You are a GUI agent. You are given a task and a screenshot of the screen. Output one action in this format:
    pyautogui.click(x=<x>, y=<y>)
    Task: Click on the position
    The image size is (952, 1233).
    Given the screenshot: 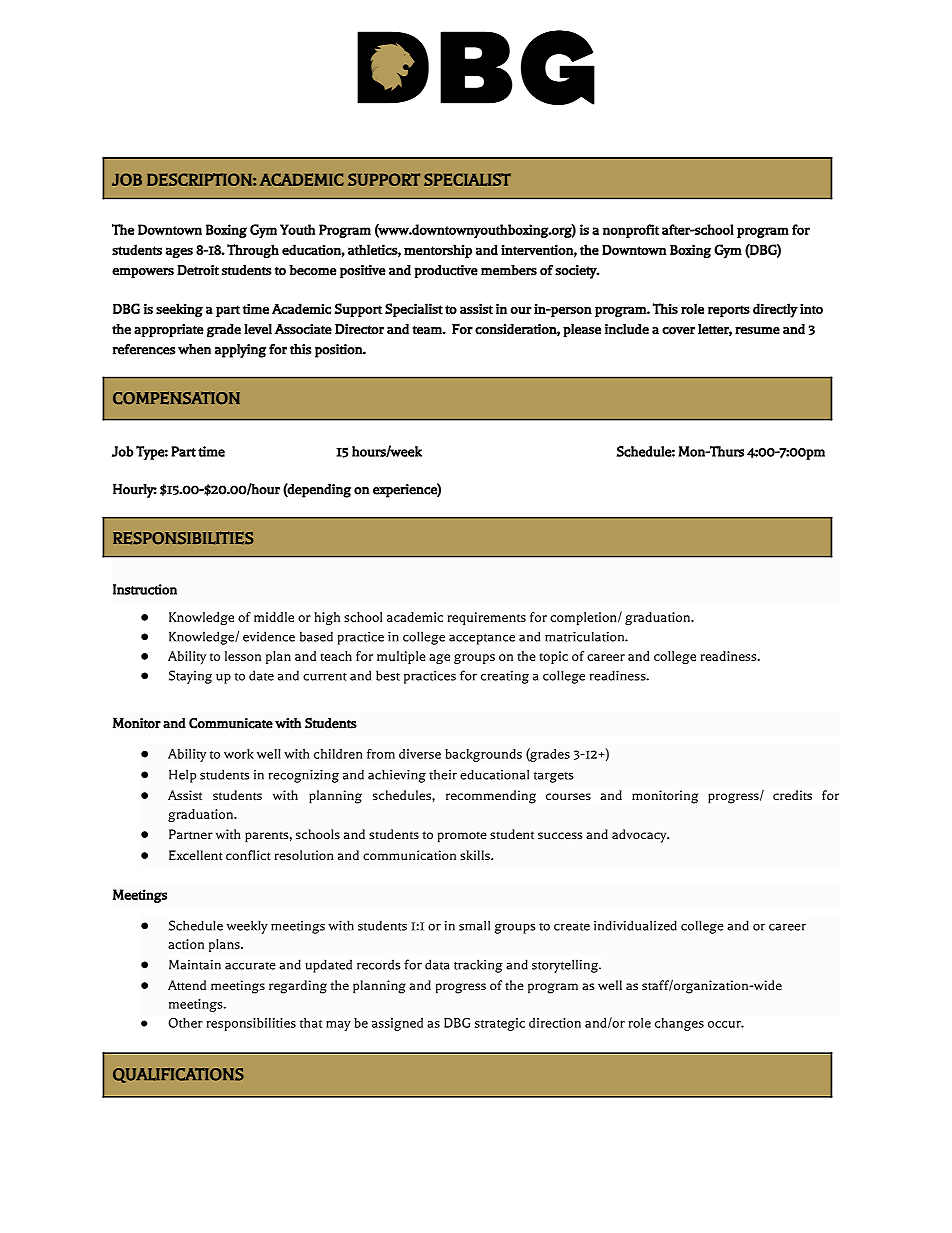 What is the action you would take?
    pyautogui.click(x=339, y=351)
